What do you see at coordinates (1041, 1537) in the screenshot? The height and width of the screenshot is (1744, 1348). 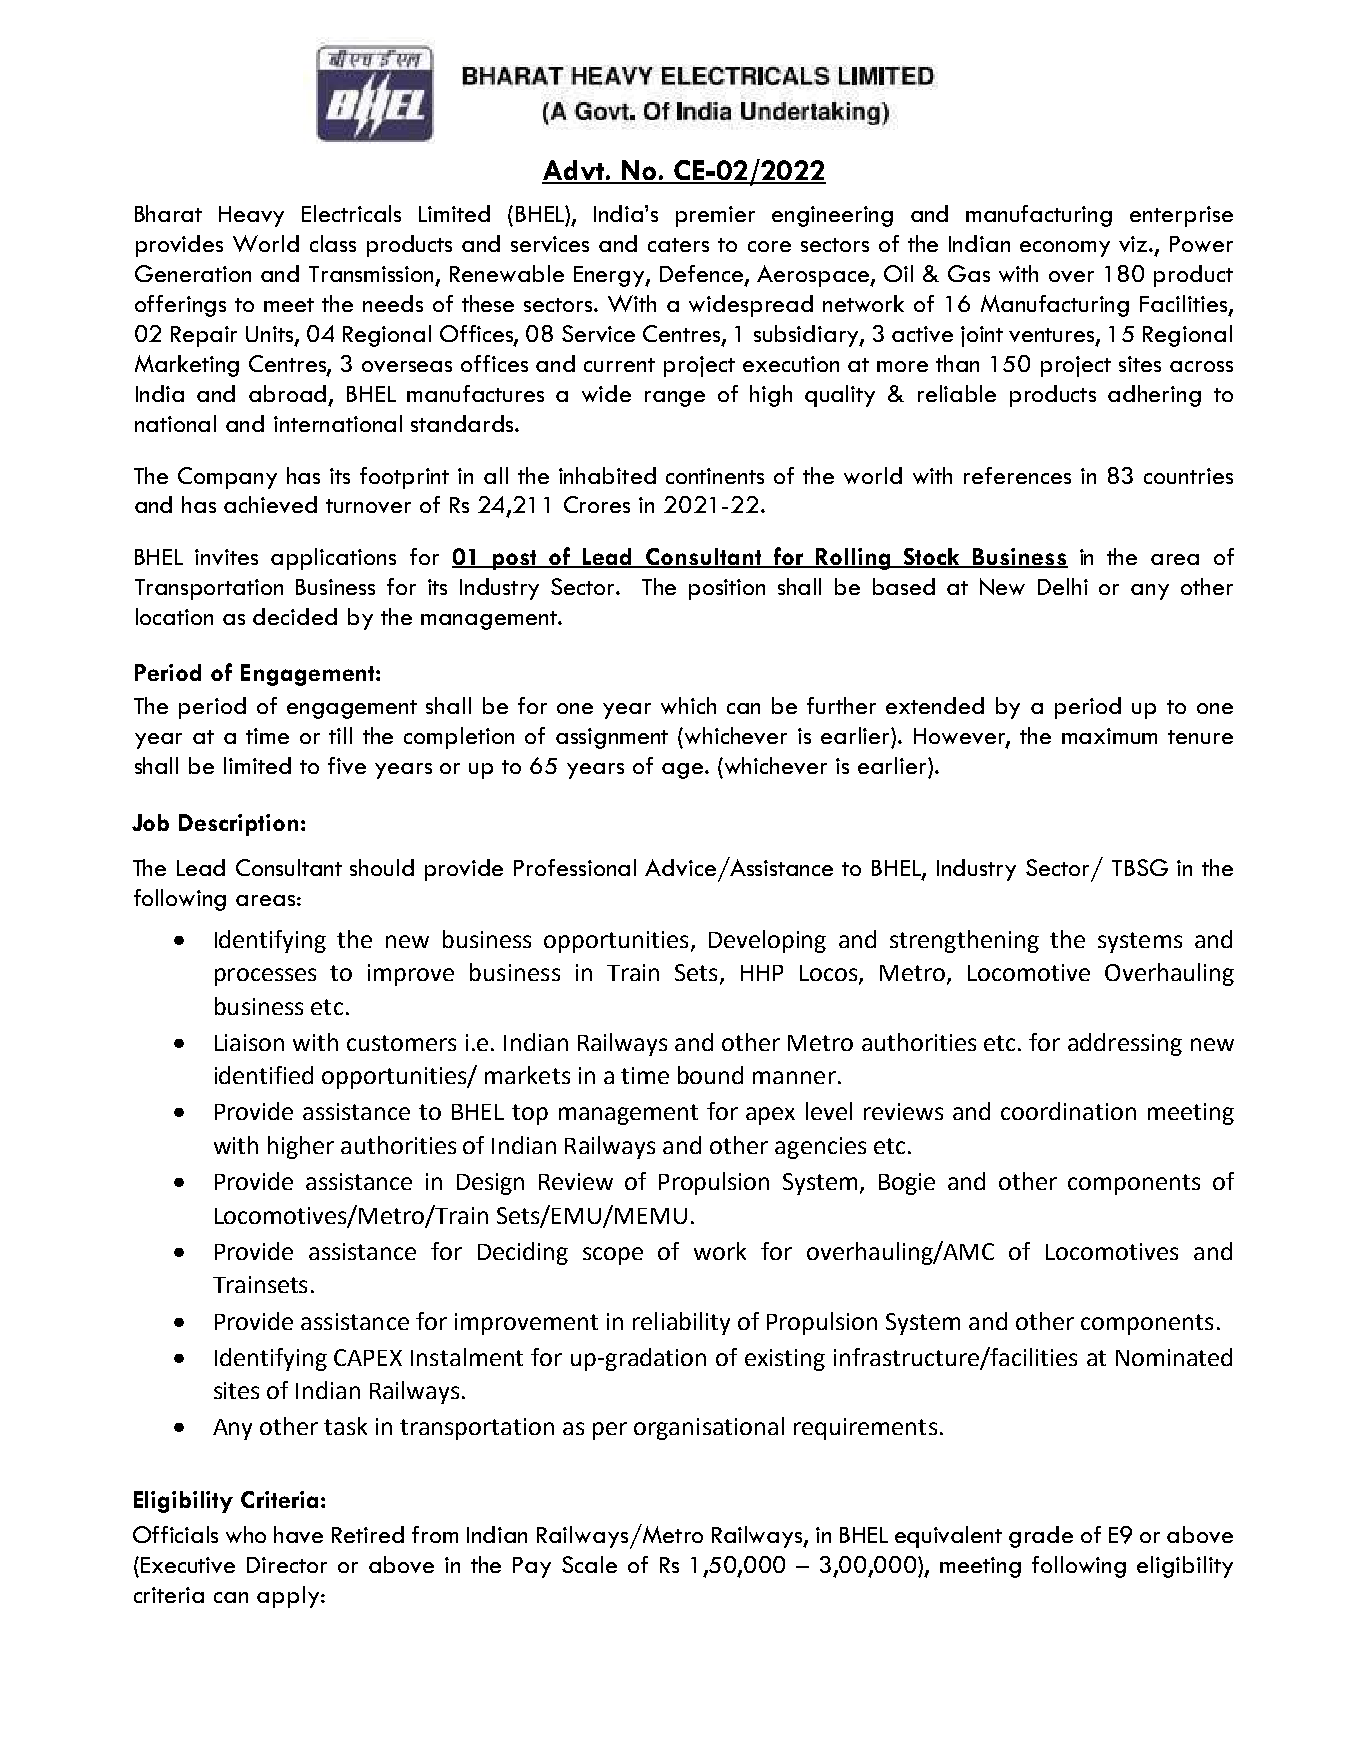 I see `grade` at bounding box center [1041, 1537].
